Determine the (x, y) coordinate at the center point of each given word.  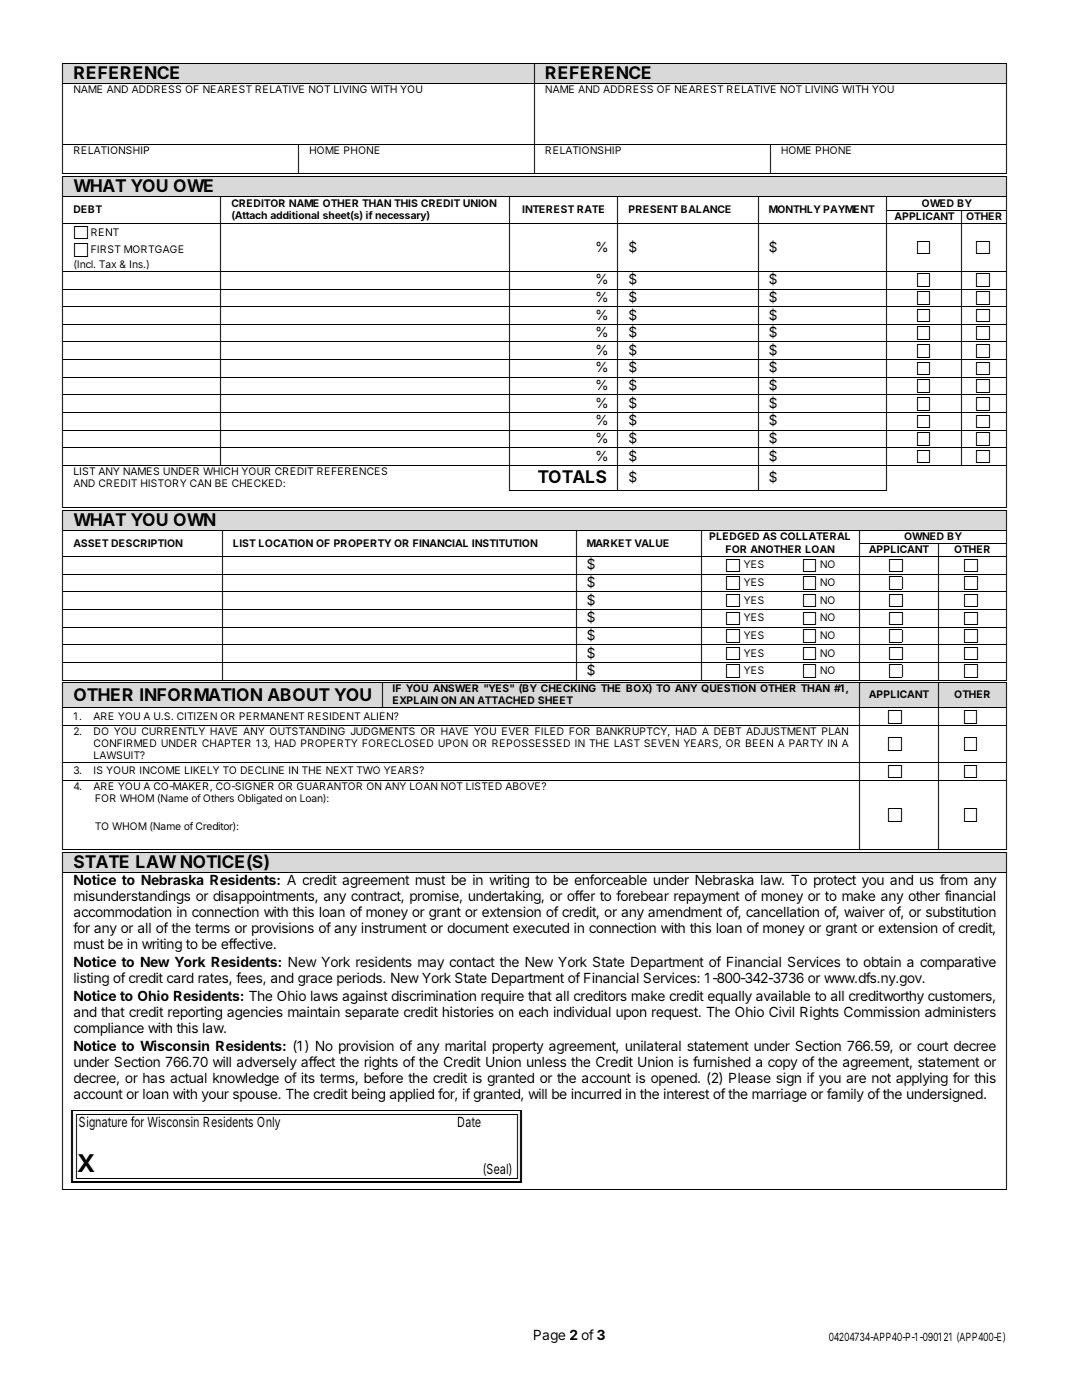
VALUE (651, 543)
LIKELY (202, 770)
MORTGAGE (154, 249)
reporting (195, 1014)
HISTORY (164, 483)
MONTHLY (795, 209)
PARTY (806, 743)
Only (268, 1123)
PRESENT (653, 209)
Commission (882, 1011)
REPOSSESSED (531, 743)
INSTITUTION (505, 543)
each (533, 1012)
